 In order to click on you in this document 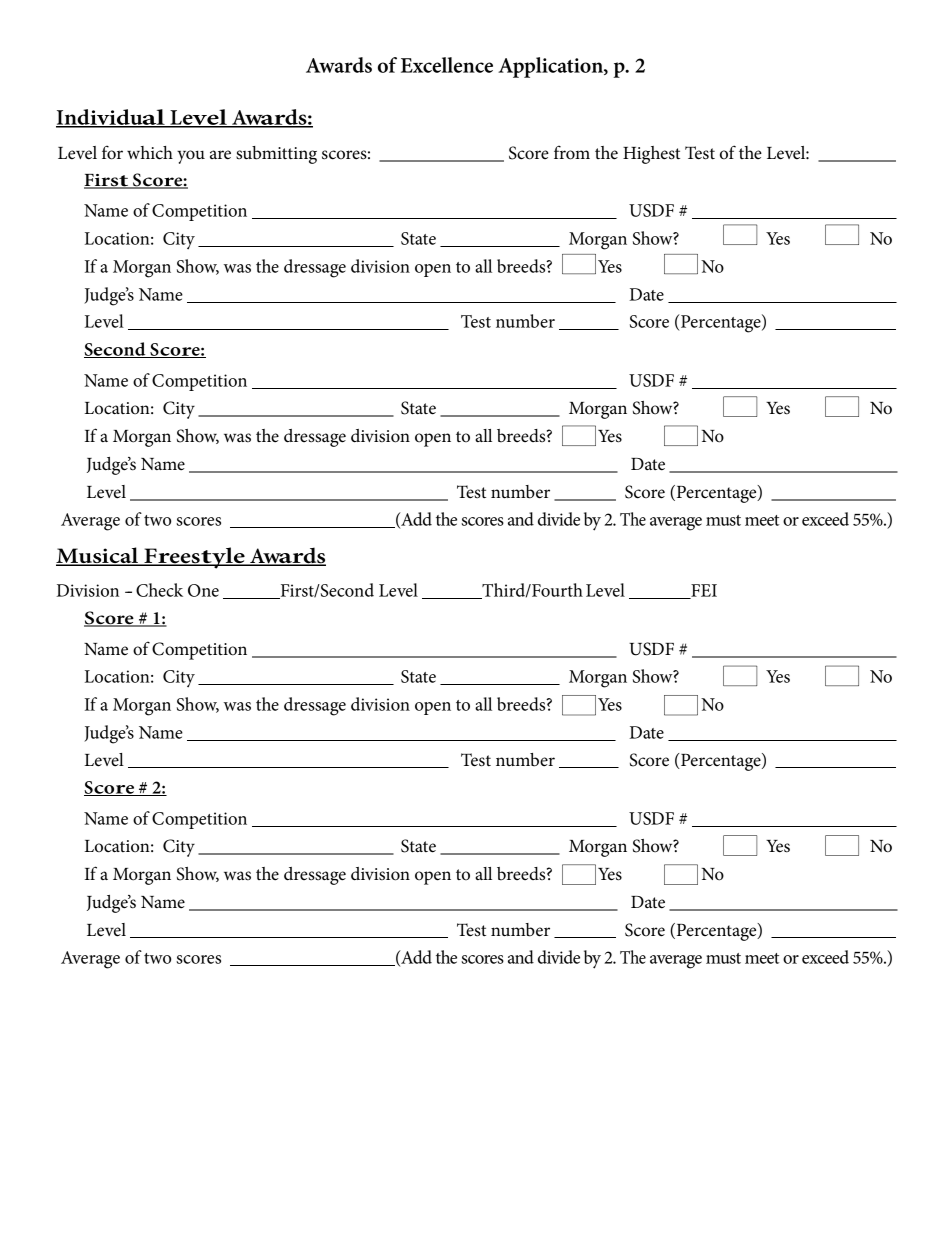, I will do `click(191, 157)`.
